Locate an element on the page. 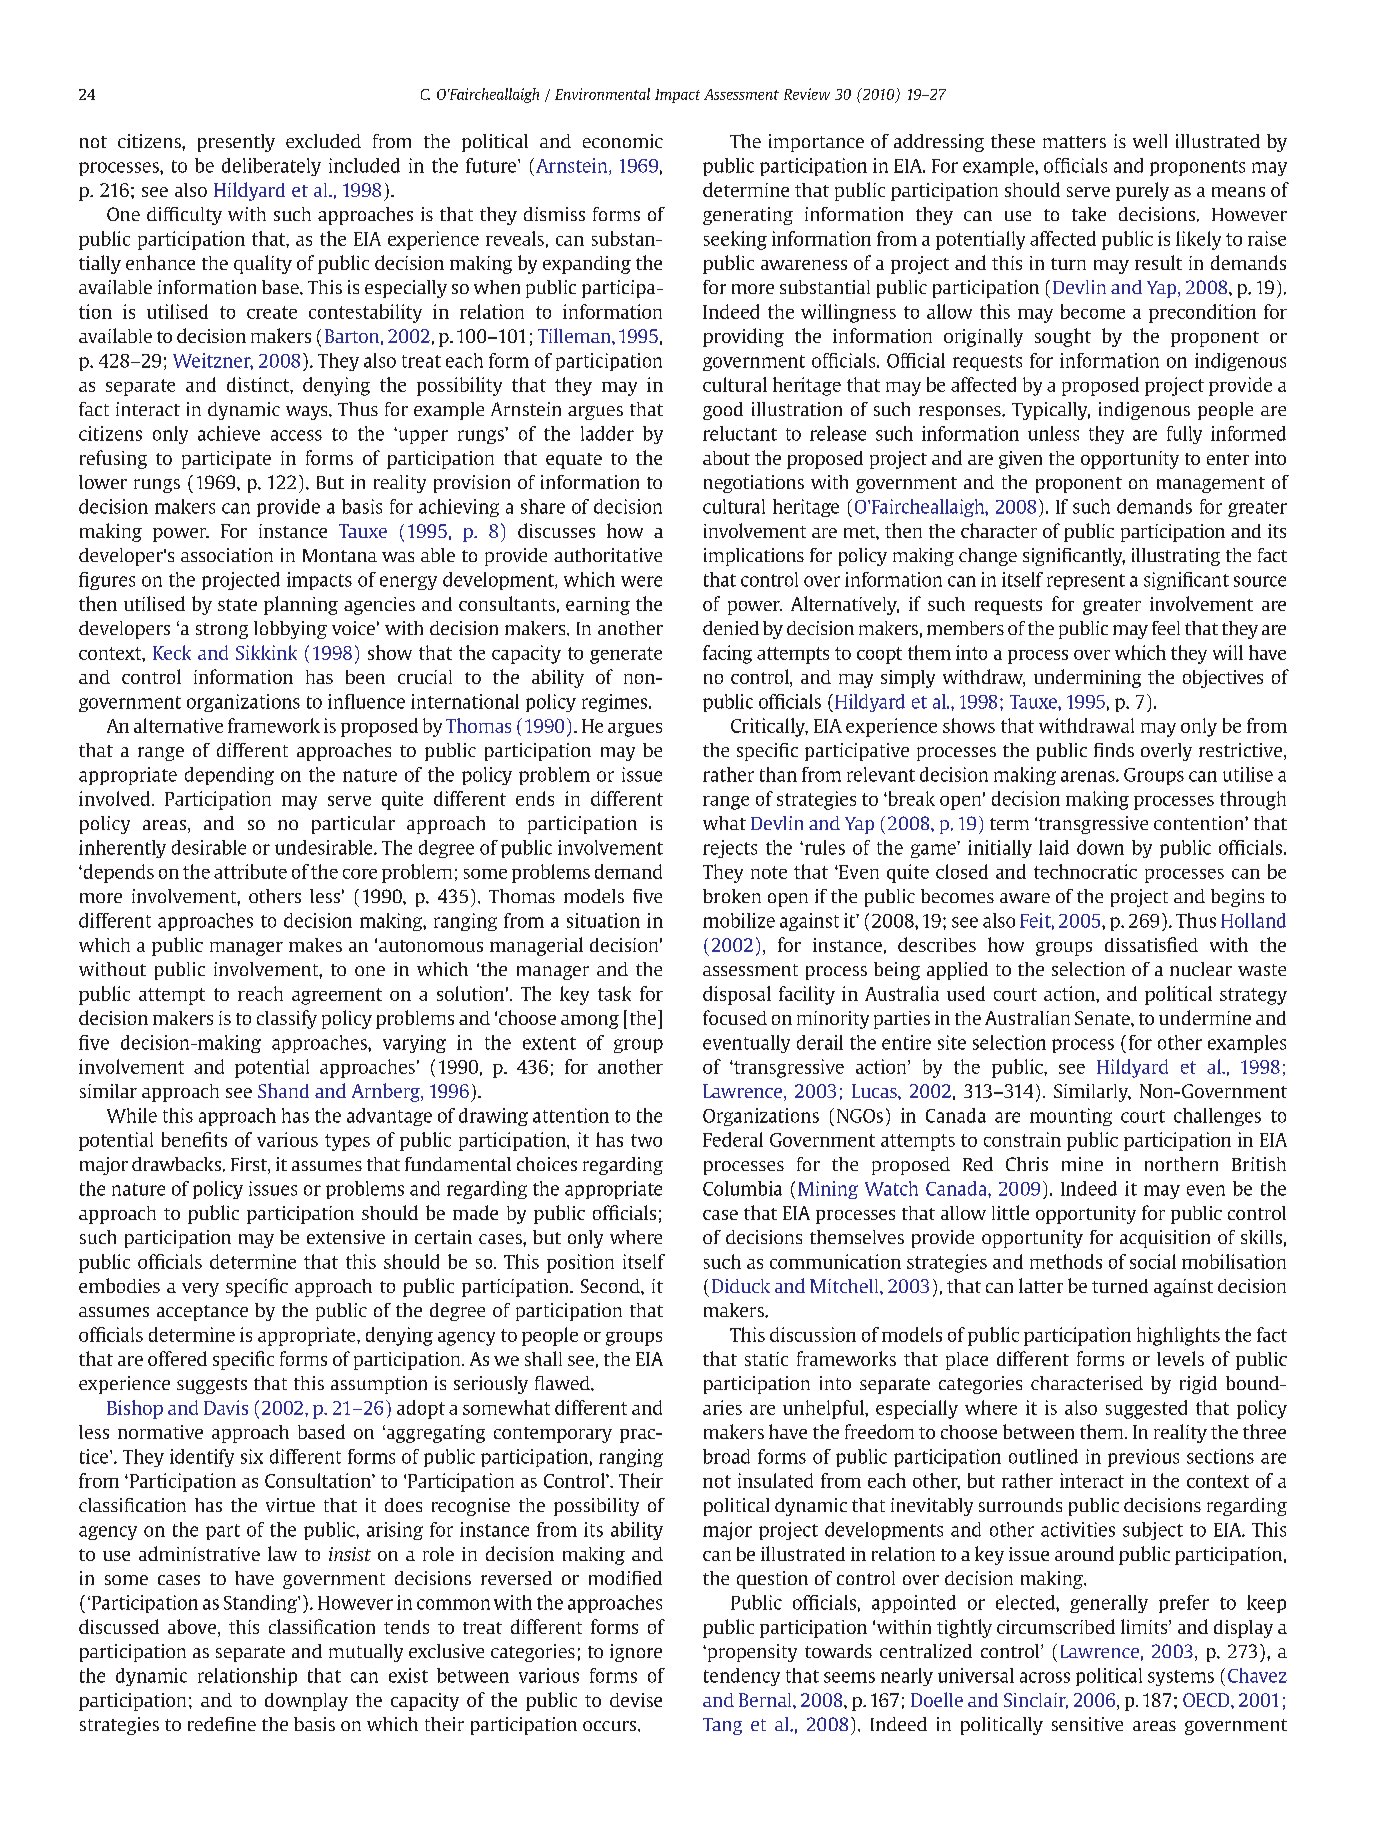 Image resolution: width=1386 pixels, height=1848 pixels. well is located at coordinates (1150, 141).
